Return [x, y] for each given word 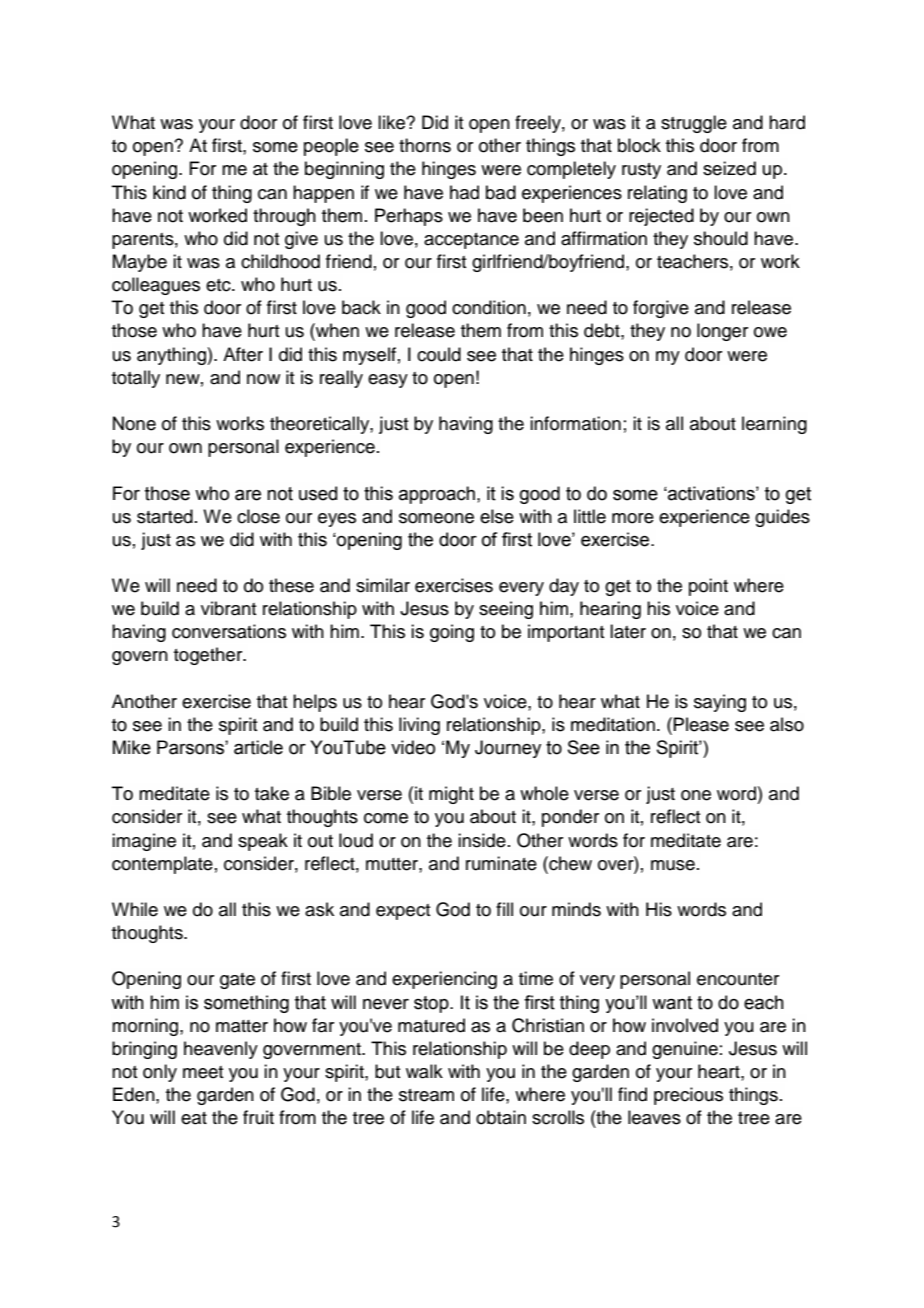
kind [169, 192]
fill [504, 909]
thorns [425, 145]
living [419, 726]
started [165, 516]
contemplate [162, 865]
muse [673, 865]
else [497, 516]
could [439, 354]
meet [203, 1072]
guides [782, 518]
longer [722, 332]
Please [701, 724]
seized [729, 168]
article [258, 747]
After [243, 354]
